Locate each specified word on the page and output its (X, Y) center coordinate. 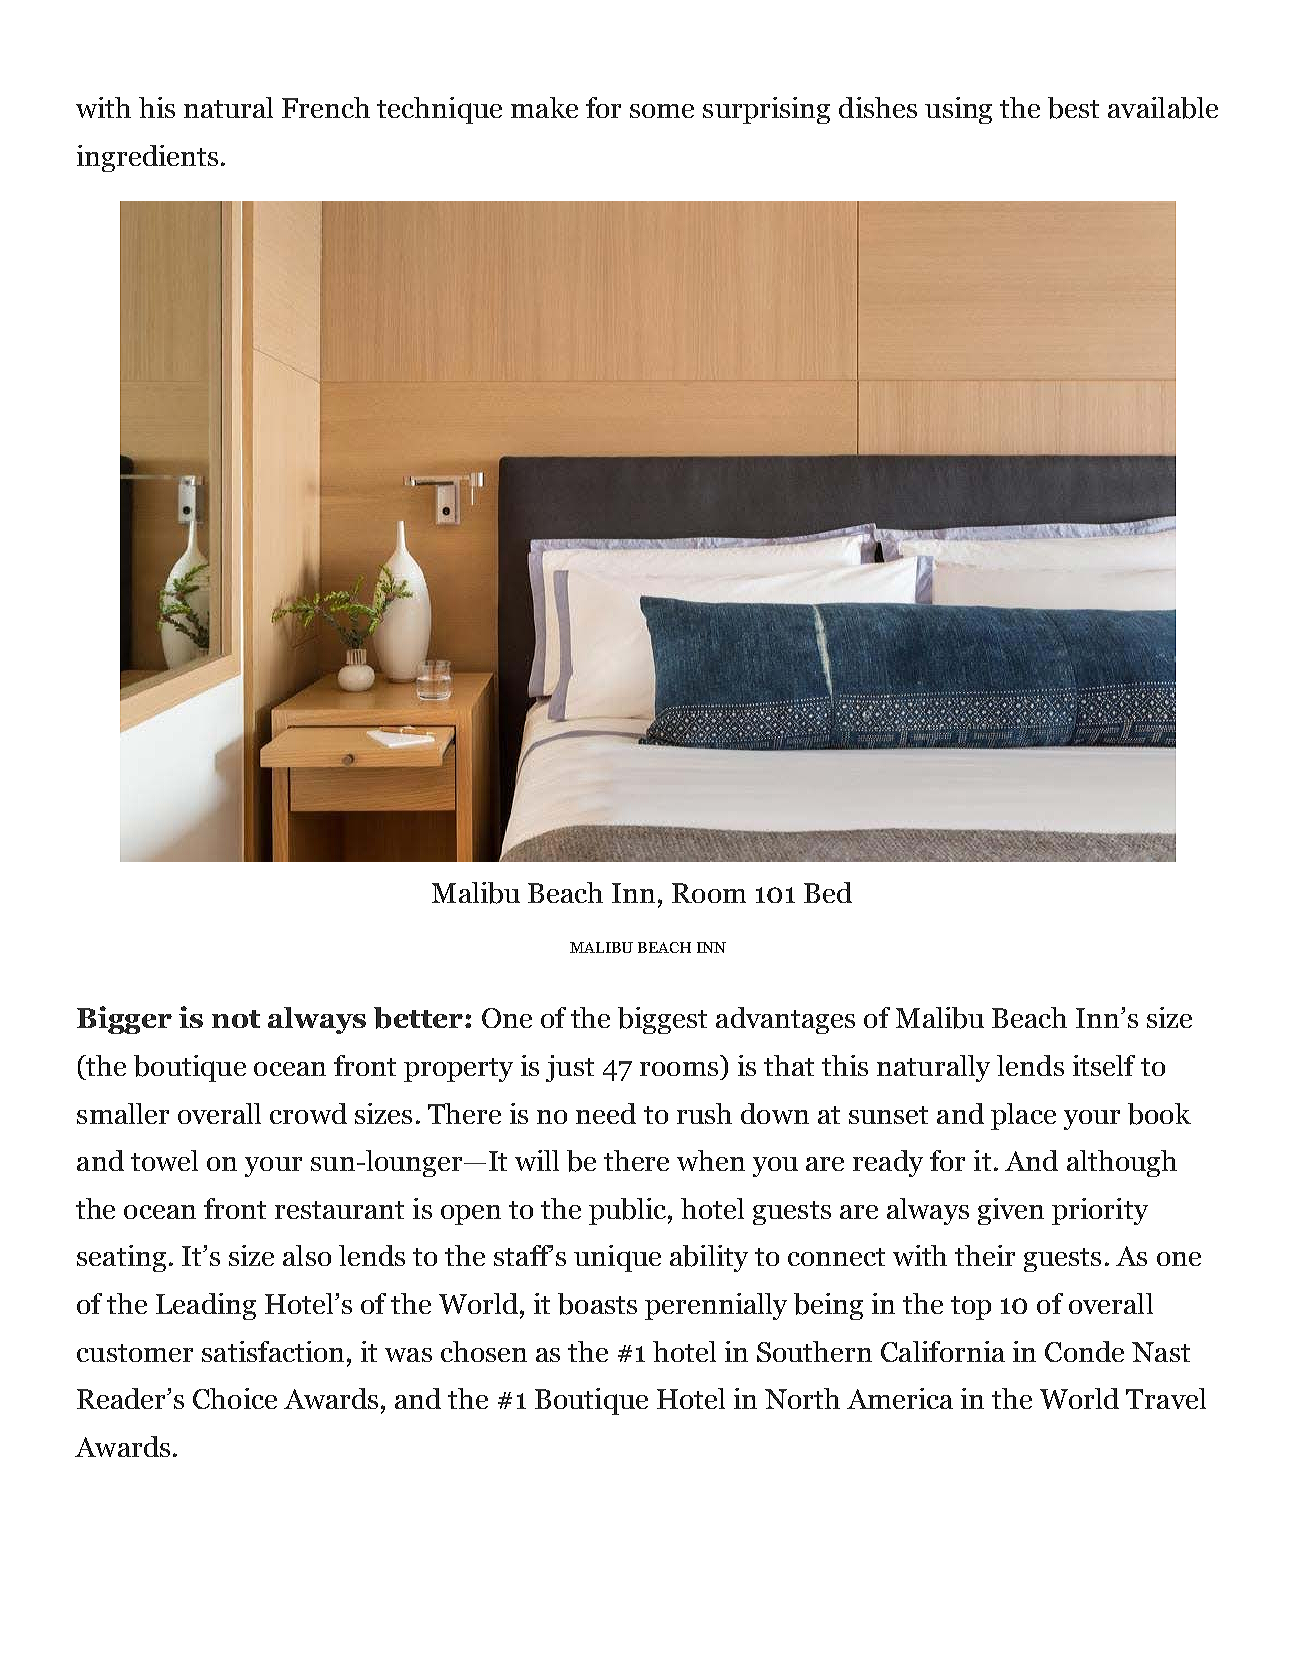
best (1073, 108)
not (236, 1019)
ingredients (147, 158)
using (958, 110)
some (662, 111)
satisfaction (273, 1351)
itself (1104, 1065)
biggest (662, 1020)
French (326, 107)
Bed (828, 892)
